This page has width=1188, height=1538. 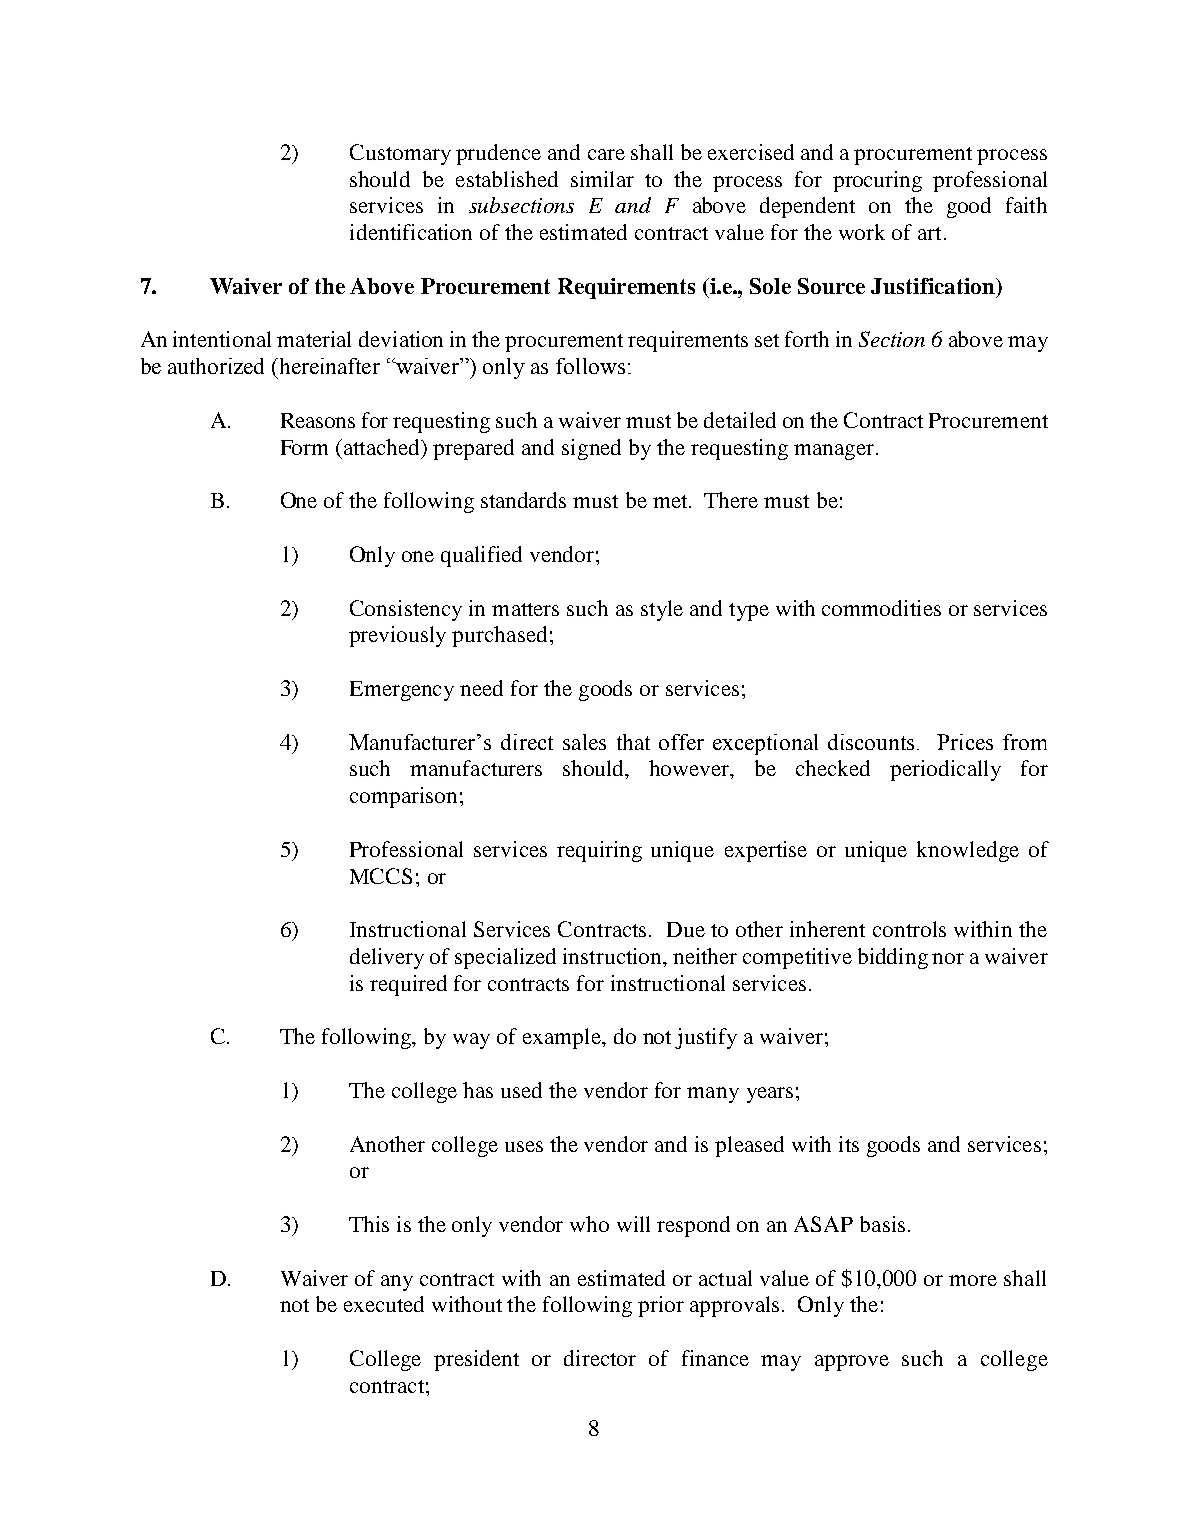 I want to click on prior, so click(x=661, y=1306).
